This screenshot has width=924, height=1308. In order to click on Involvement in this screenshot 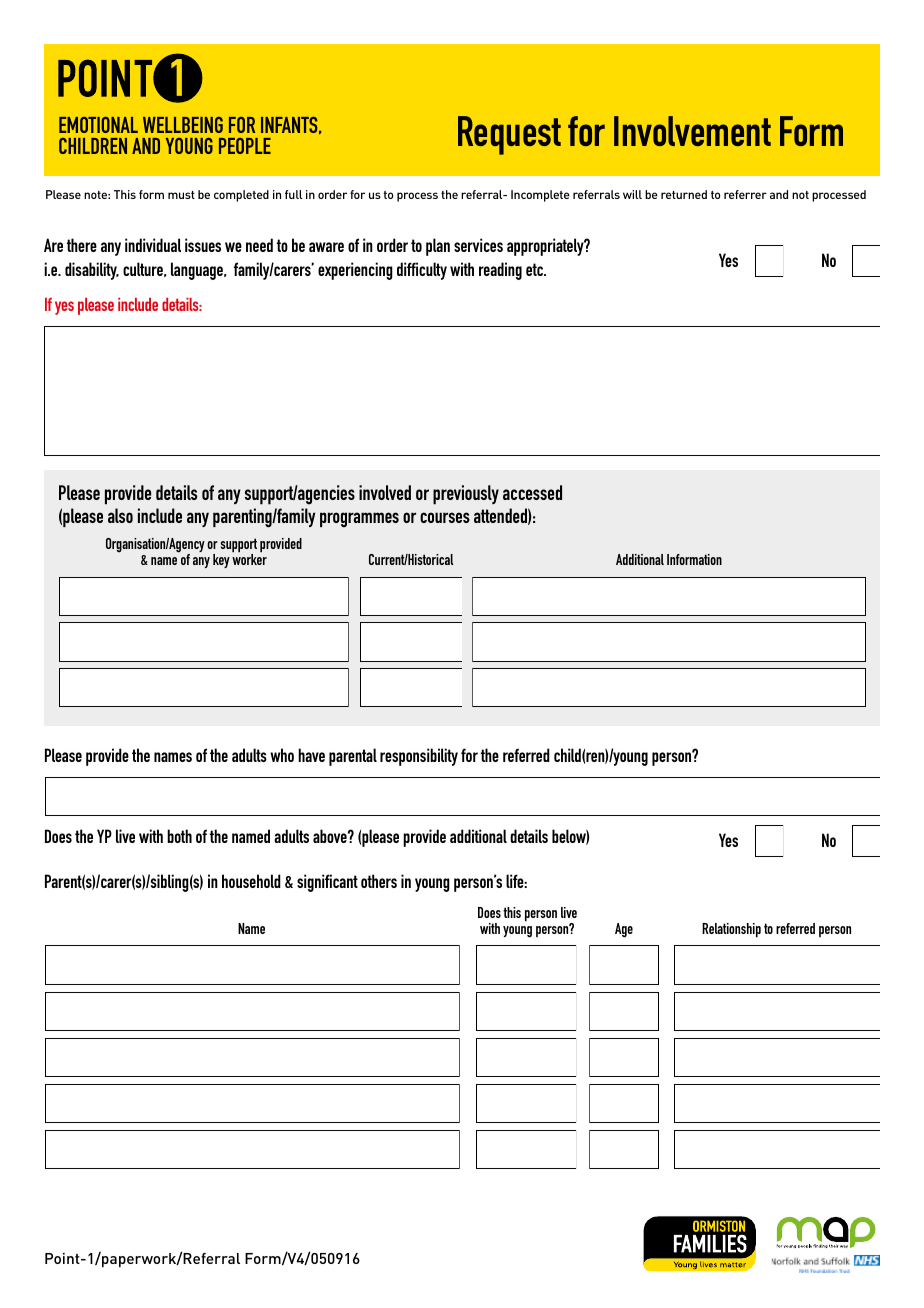, I will do `click(692, 131)`.
